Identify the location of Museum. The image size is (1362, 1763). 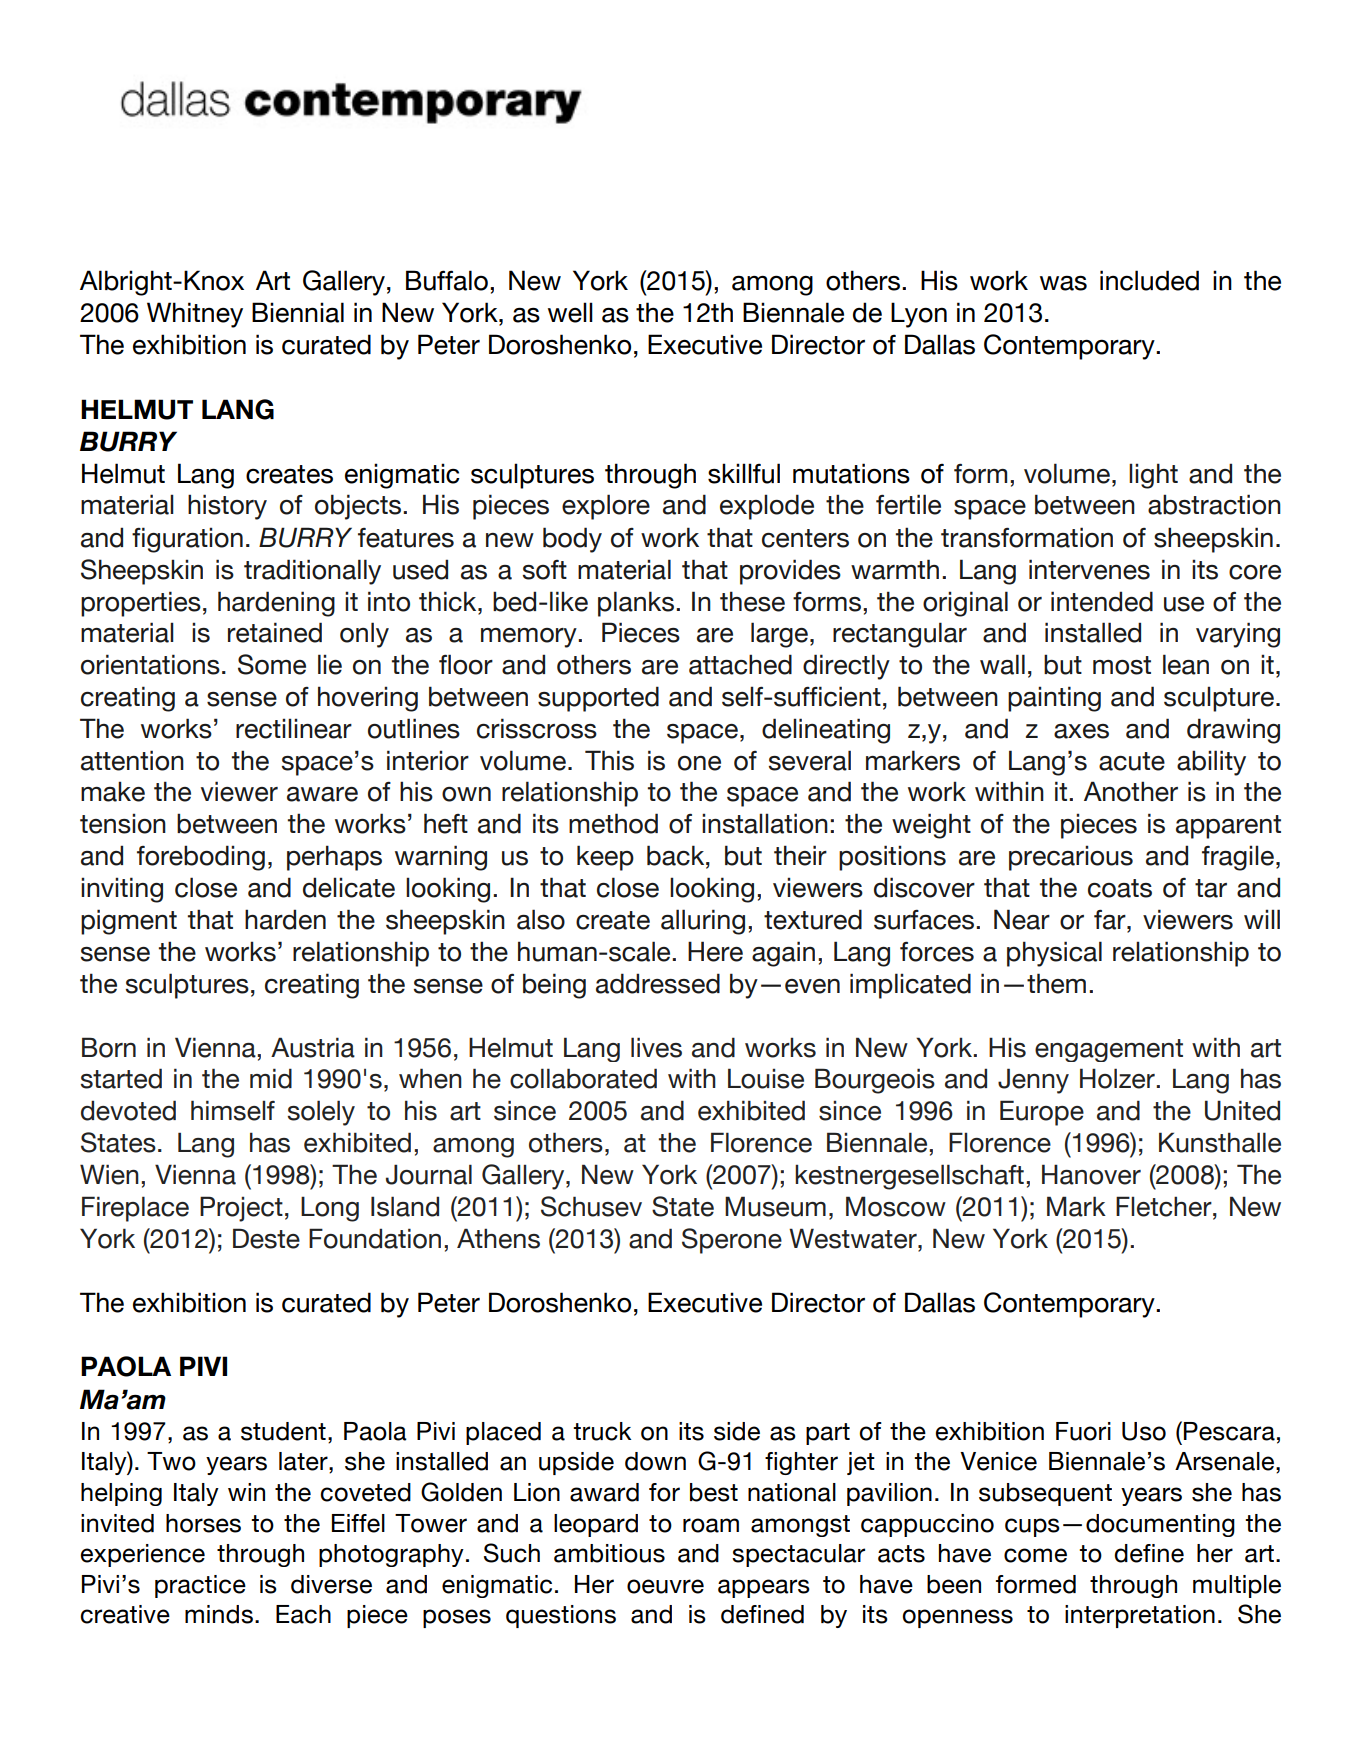
(775, 1206).
